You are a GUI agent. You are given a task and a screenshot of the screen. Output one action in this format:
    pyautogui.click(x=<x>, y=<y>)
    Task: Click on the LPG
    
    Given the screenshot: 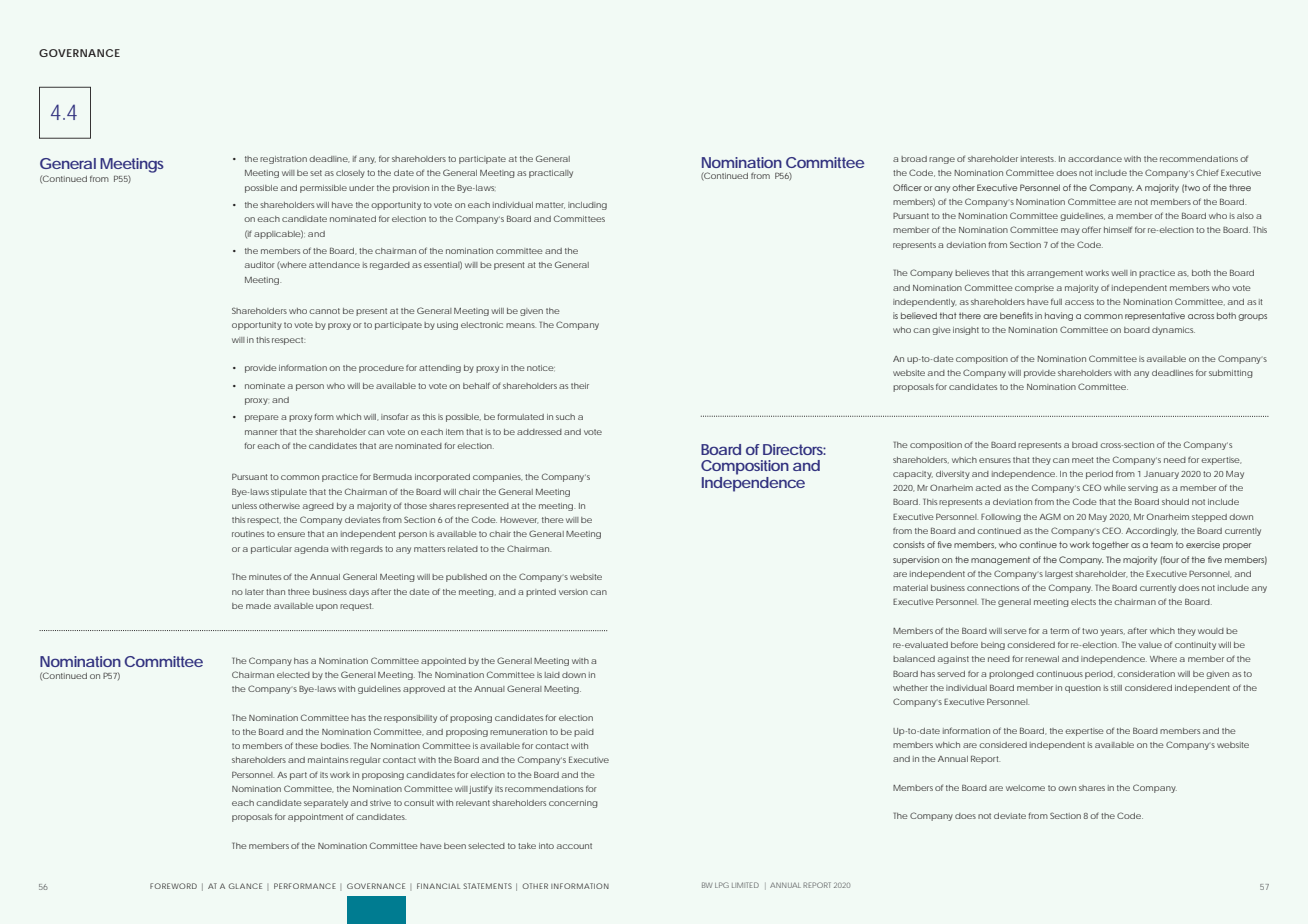 What is the action you would take?
    pyautogui.click(x=722, y=885)
